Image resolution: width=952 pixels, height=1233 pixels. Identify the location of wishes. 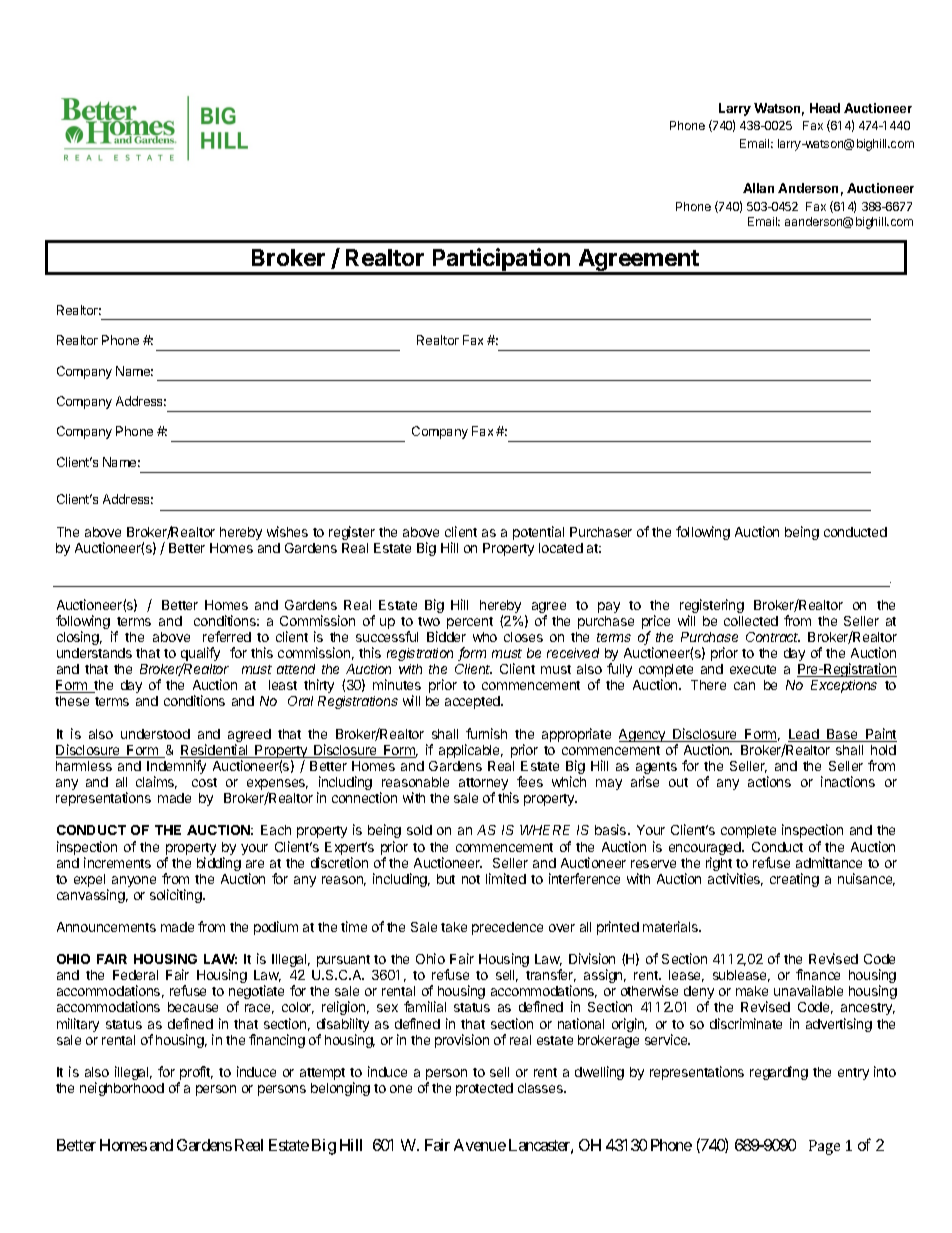
(287, 531).
